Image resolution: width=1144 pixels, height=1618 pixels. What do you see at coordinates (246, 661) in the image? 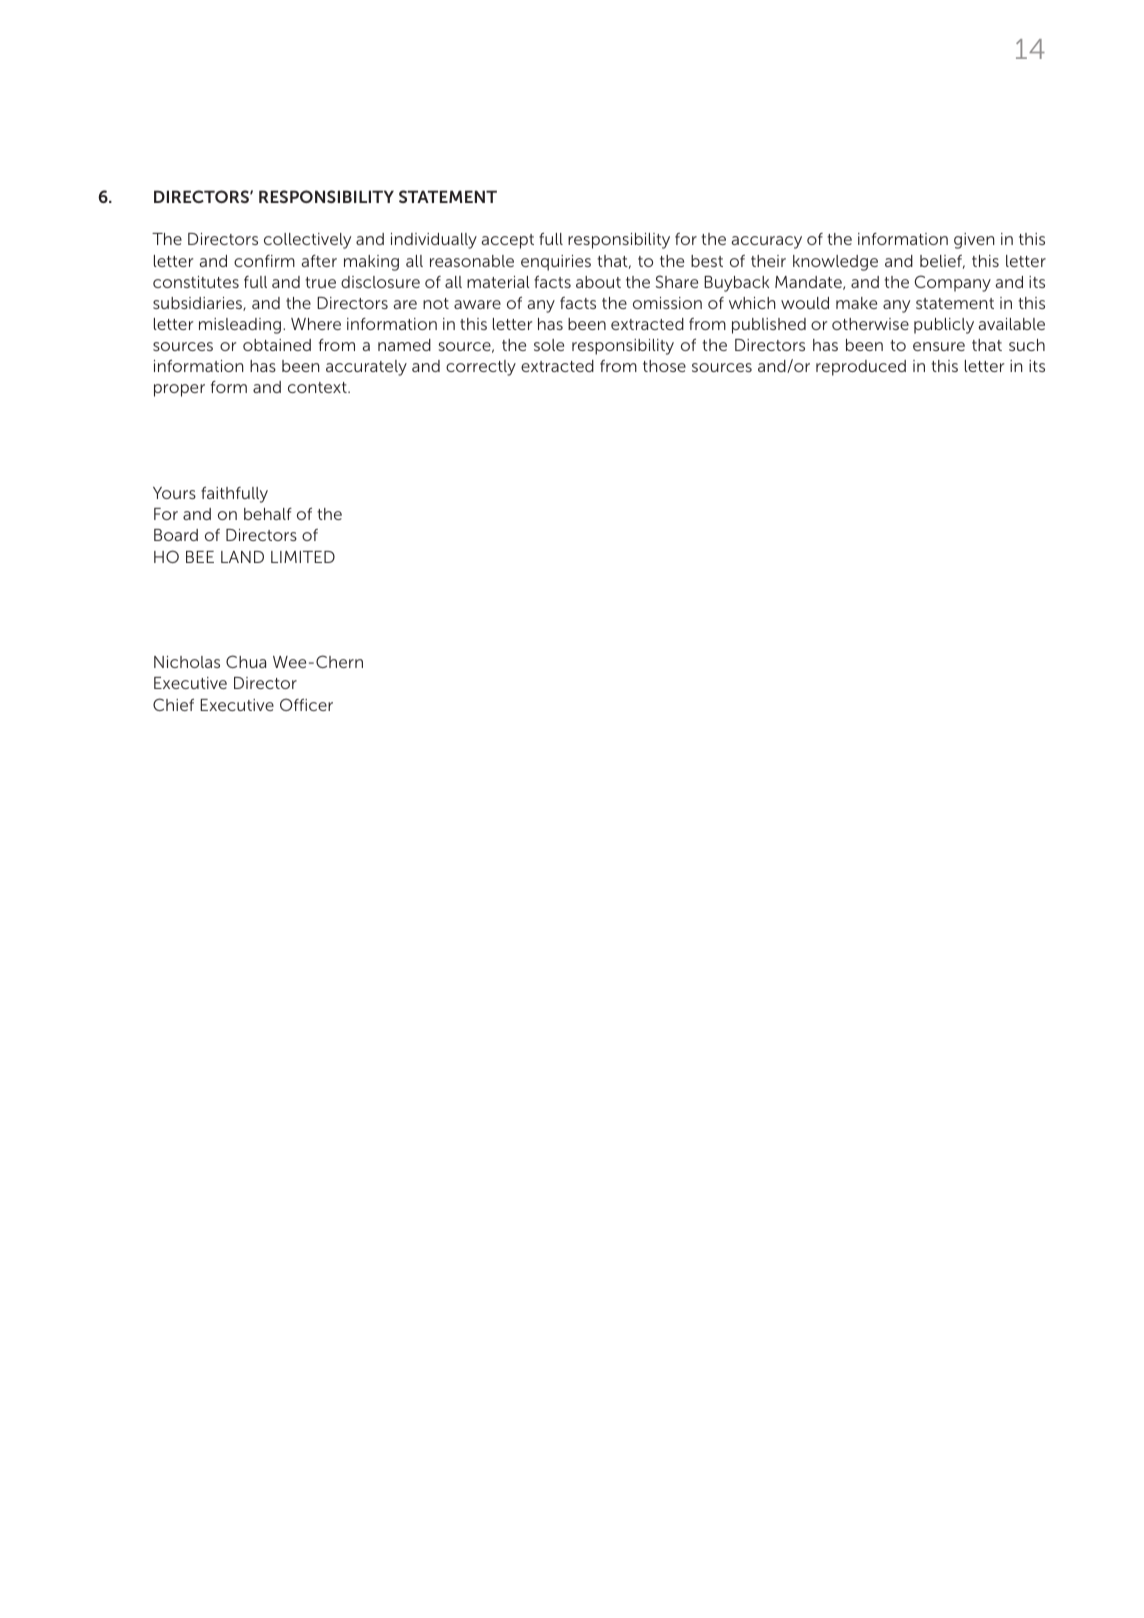
I see `Chua` at bounding box center [246, 661].
